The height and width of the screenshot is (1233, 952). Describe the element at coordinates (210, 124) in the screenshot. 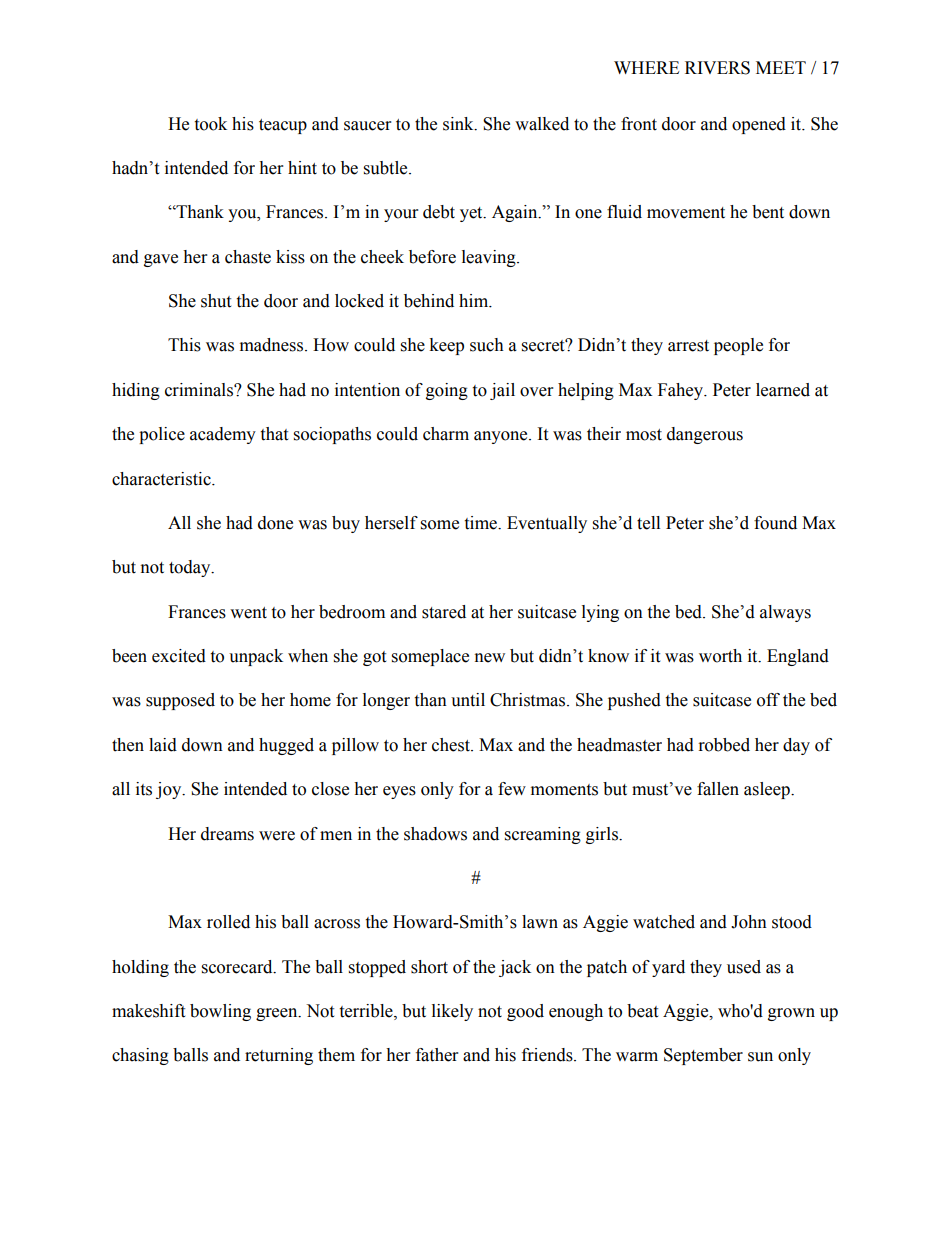

I see `took` at that location.
